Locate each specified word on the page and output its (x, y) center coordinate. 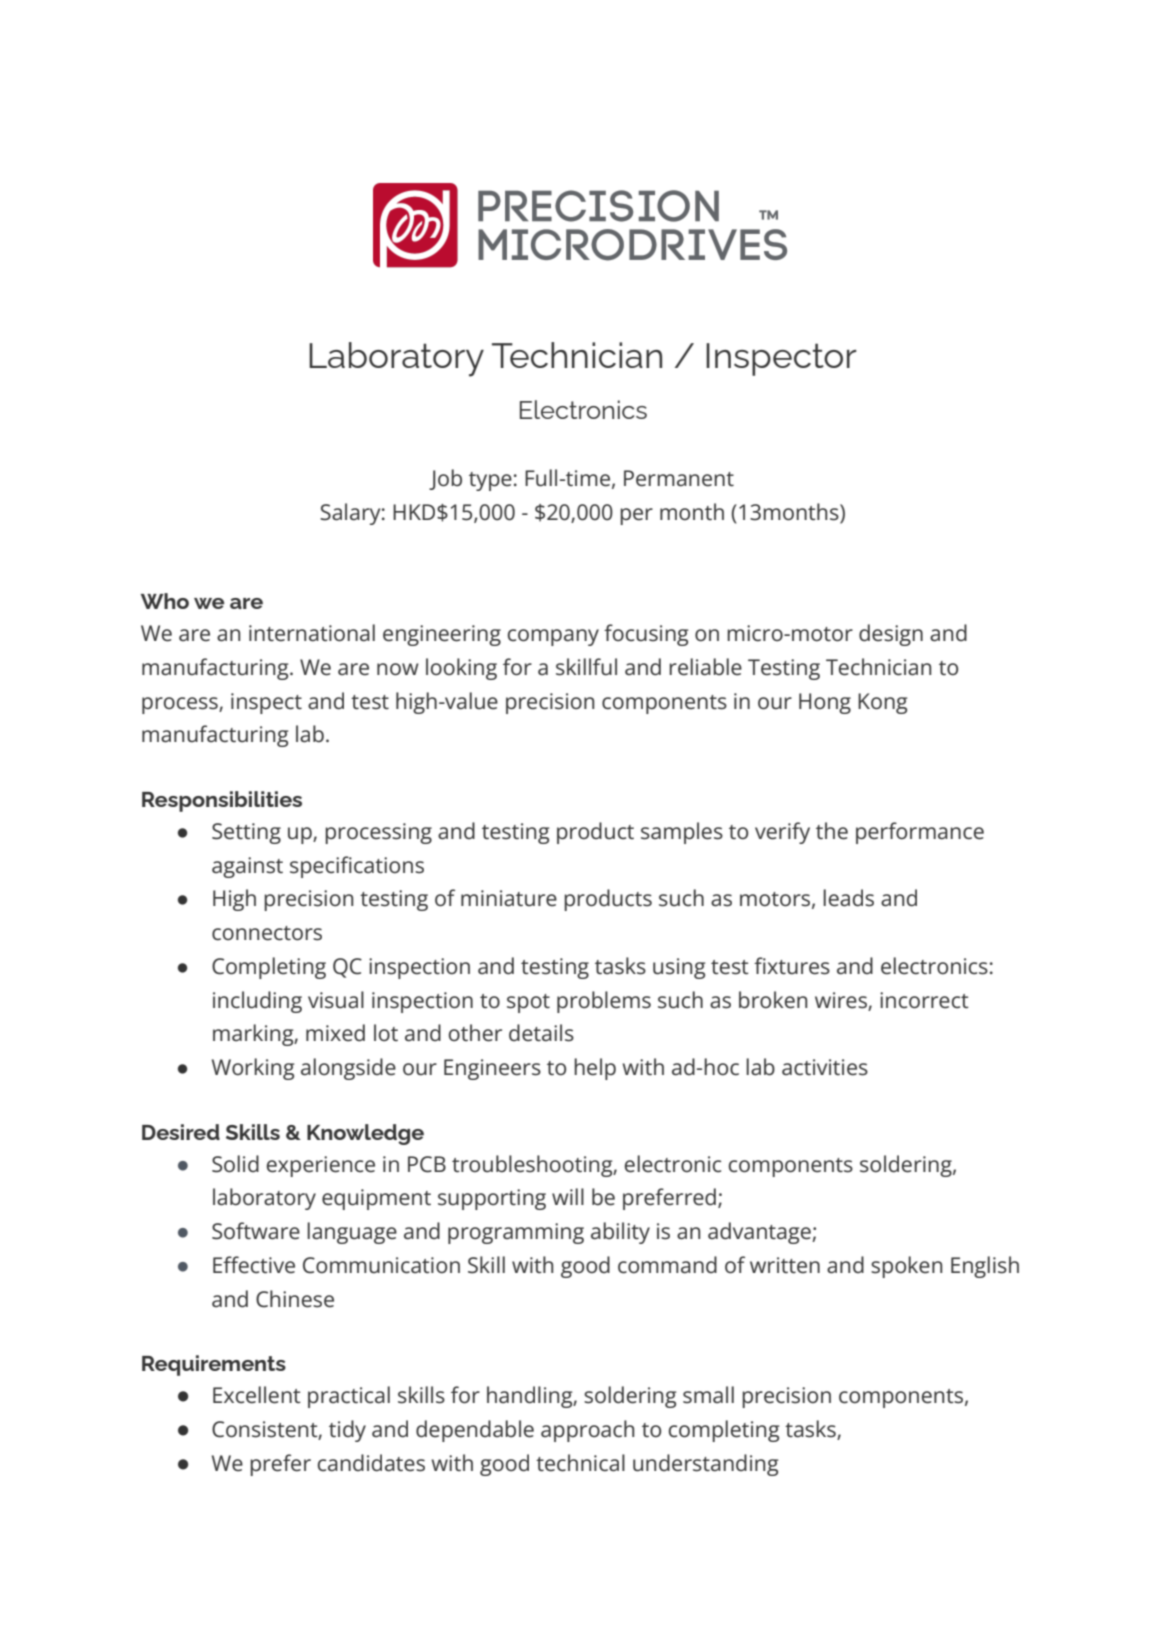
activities (825, 1067)
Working (253, 1069)
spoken (906, 1267)
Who (165, 601)
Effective (254, 1265)
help (595, 1069)
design (891, 635)
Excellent (257, 1395)
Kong (882, 703)
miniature (509, 898)
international (312, 633)
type (490, 481)
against (247, 867)
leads (848, 898)
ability (620, 1233)
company (553, 637)
